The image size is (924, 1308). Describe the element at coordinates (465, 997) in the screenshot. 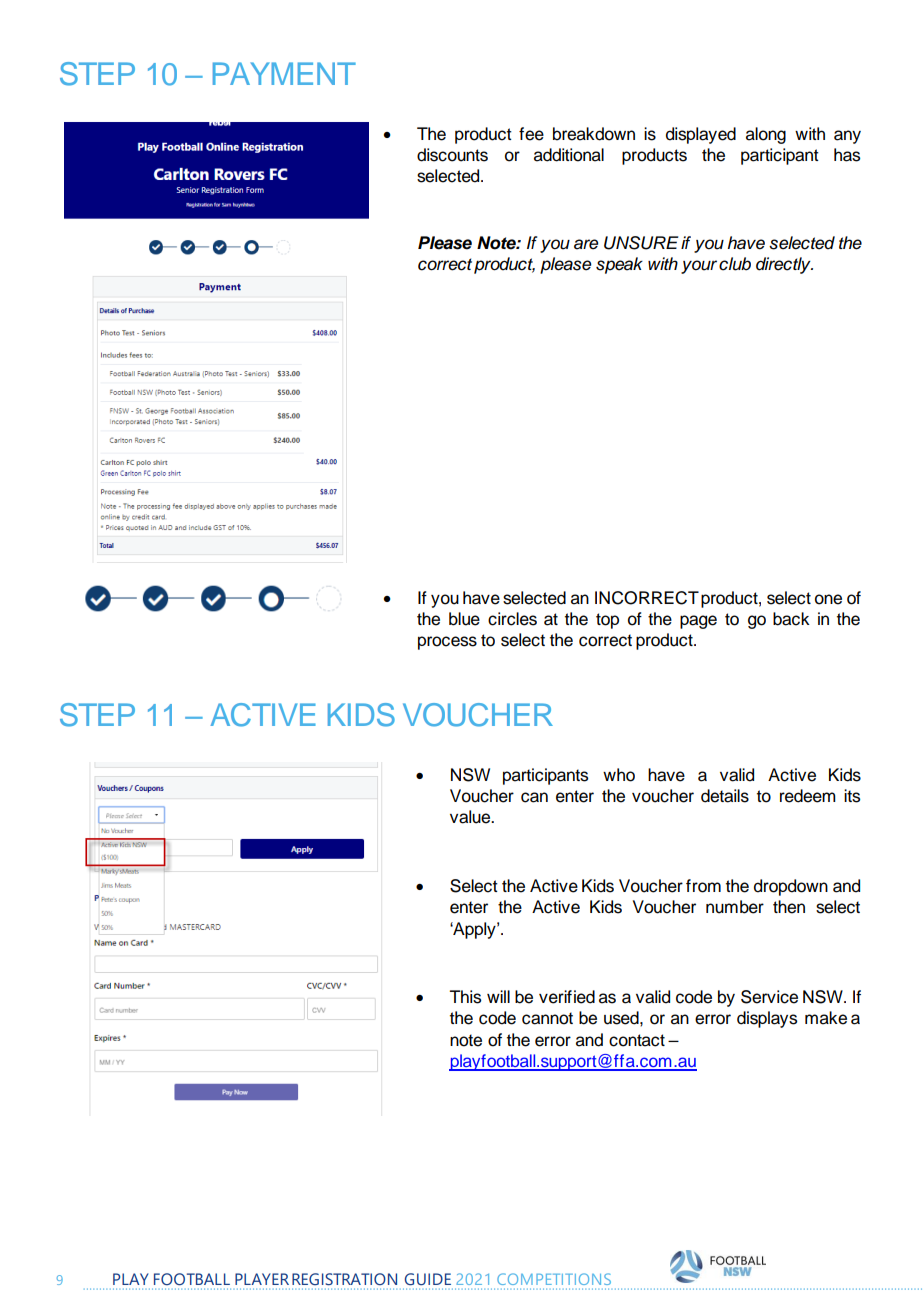

I see `This` at that location.
